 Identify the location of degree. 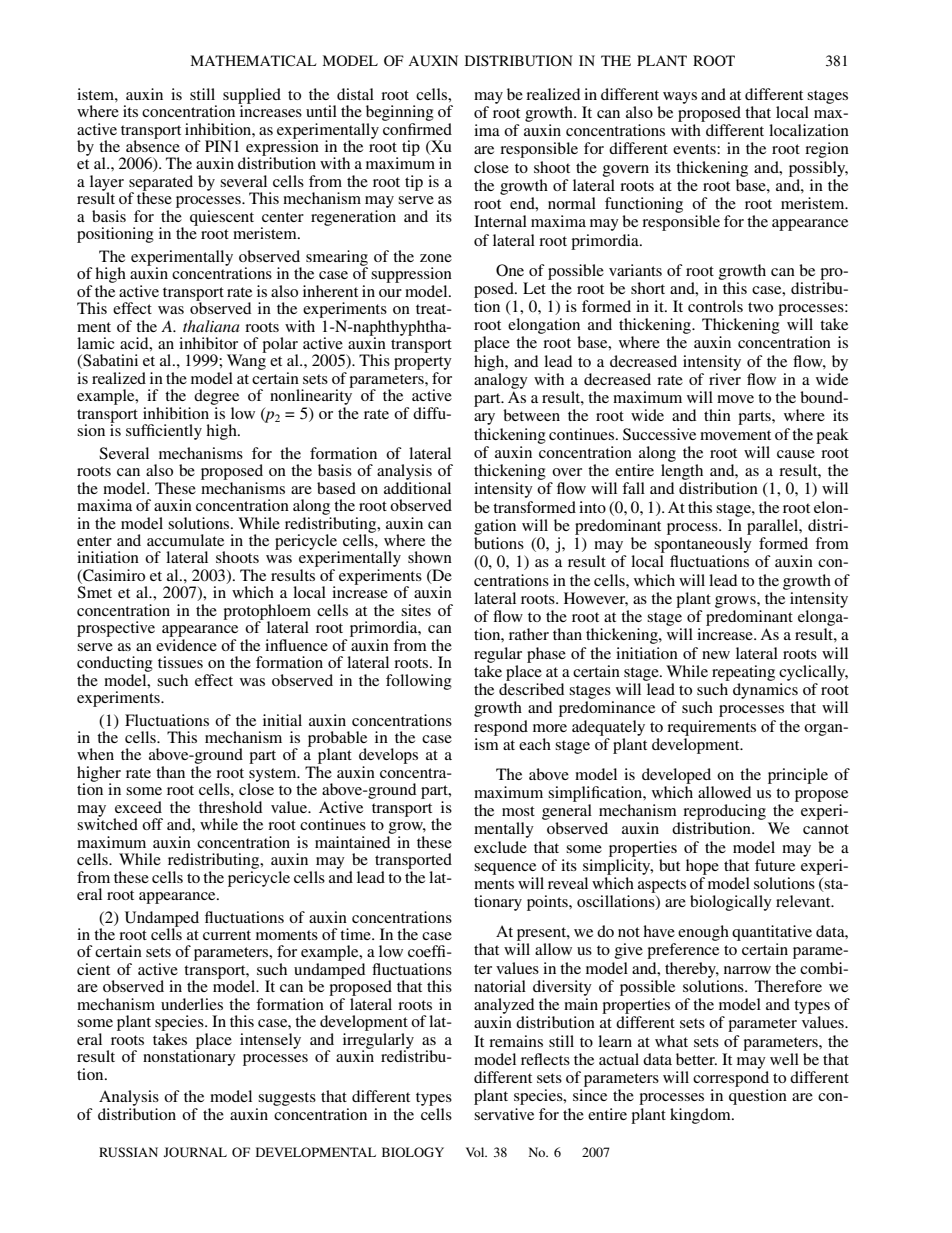
(216, 397).
